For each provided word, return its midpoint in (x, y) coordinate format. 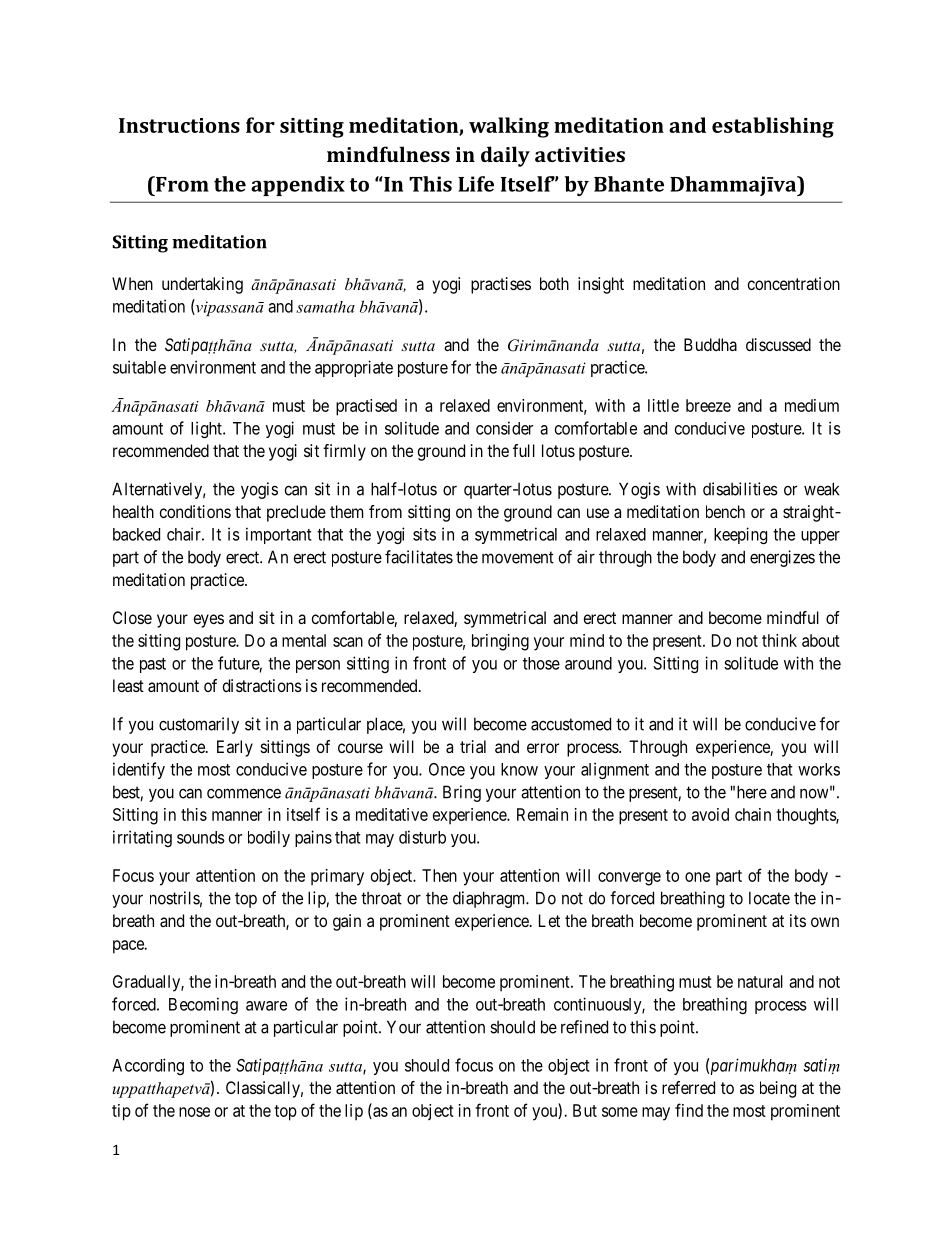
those (541, 663)
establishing (773, 127)
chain (753, 814)
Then (439, 875)
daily (505, 156)
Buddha (710, 344)
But (585, 1110)
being (778, 1089)
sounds (201, 837)
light (207, 429)
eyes (209, 621)
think (779, 640)
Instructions (179, 125)
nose (194, 1112)
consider (504, 428)
